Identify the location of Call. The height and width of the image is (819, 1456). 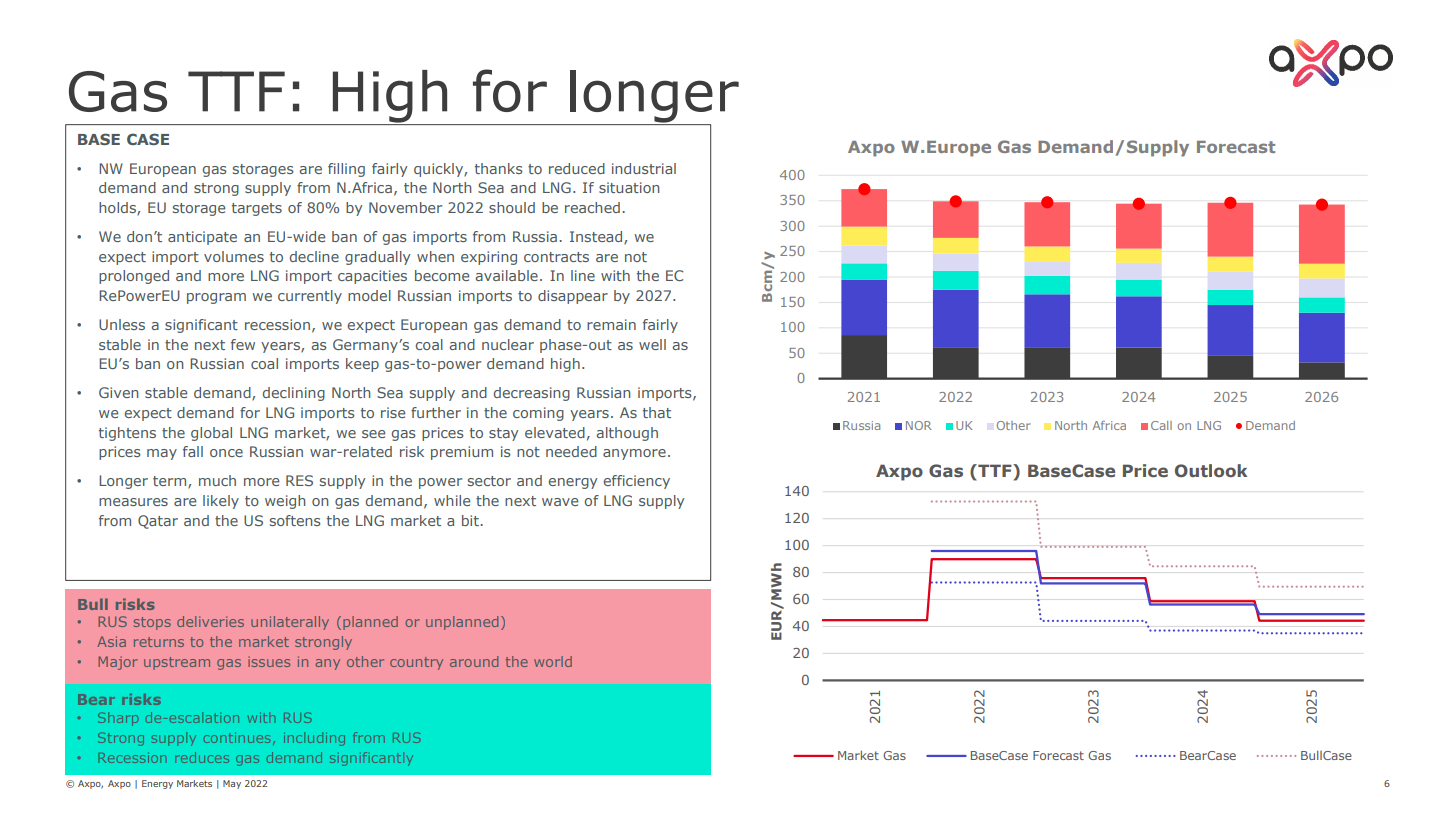
(1161, 425).
